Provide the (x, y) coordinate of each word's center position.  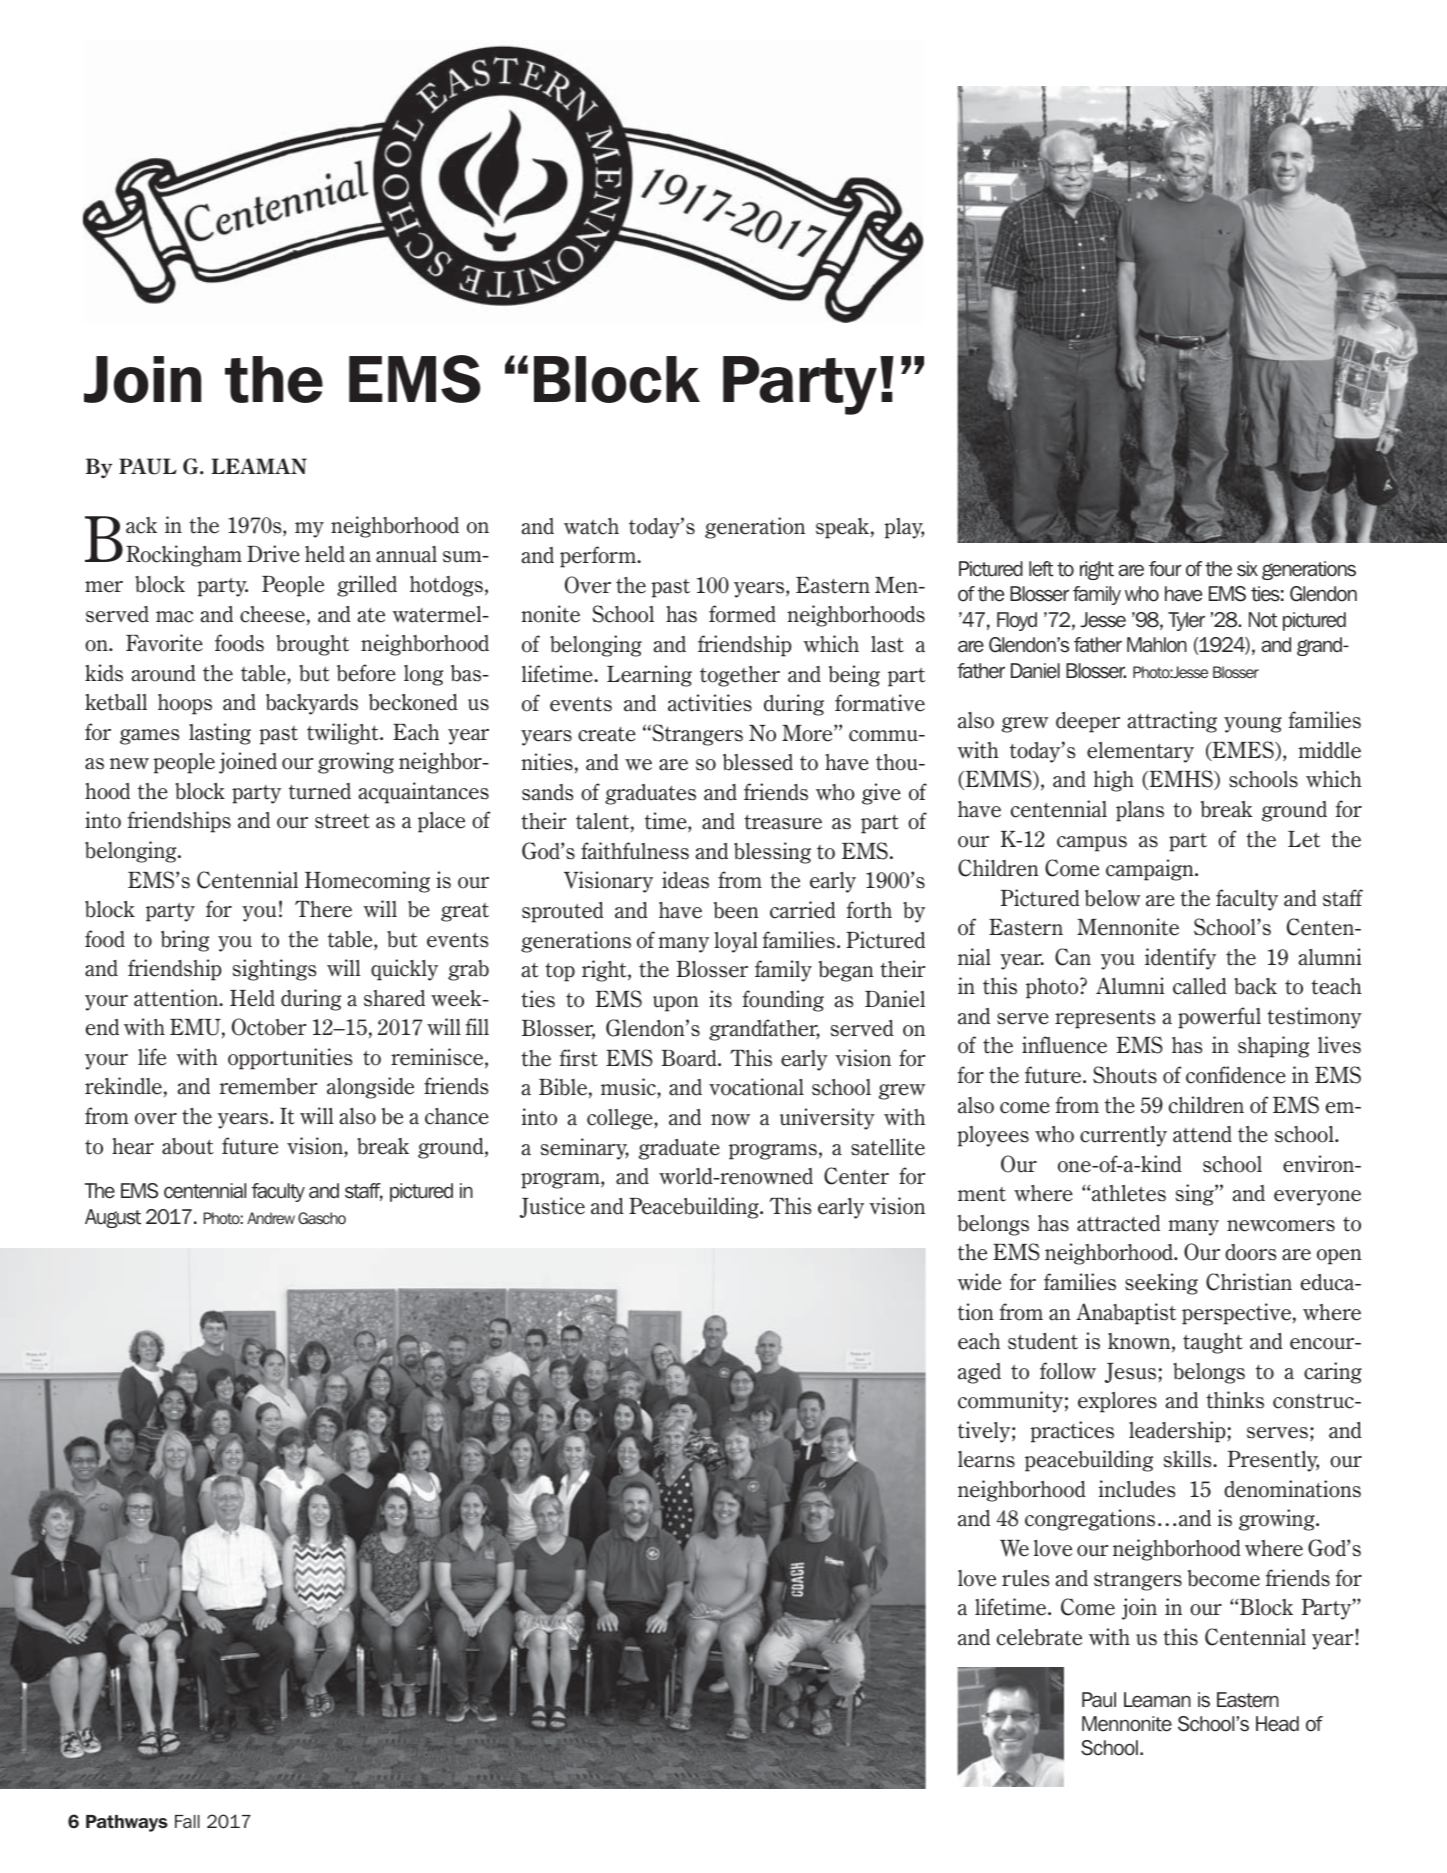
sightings (274, 970)
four (1165, 569)
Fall (187, 1821)
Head (1277, 1724)
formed (742, 614)
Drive (273, 554)
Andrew (271, 1218)
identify (1180, 959)
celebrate (1039, 1637)
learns (986, 1459)
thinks (1235, 1400)
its (720, 999)
